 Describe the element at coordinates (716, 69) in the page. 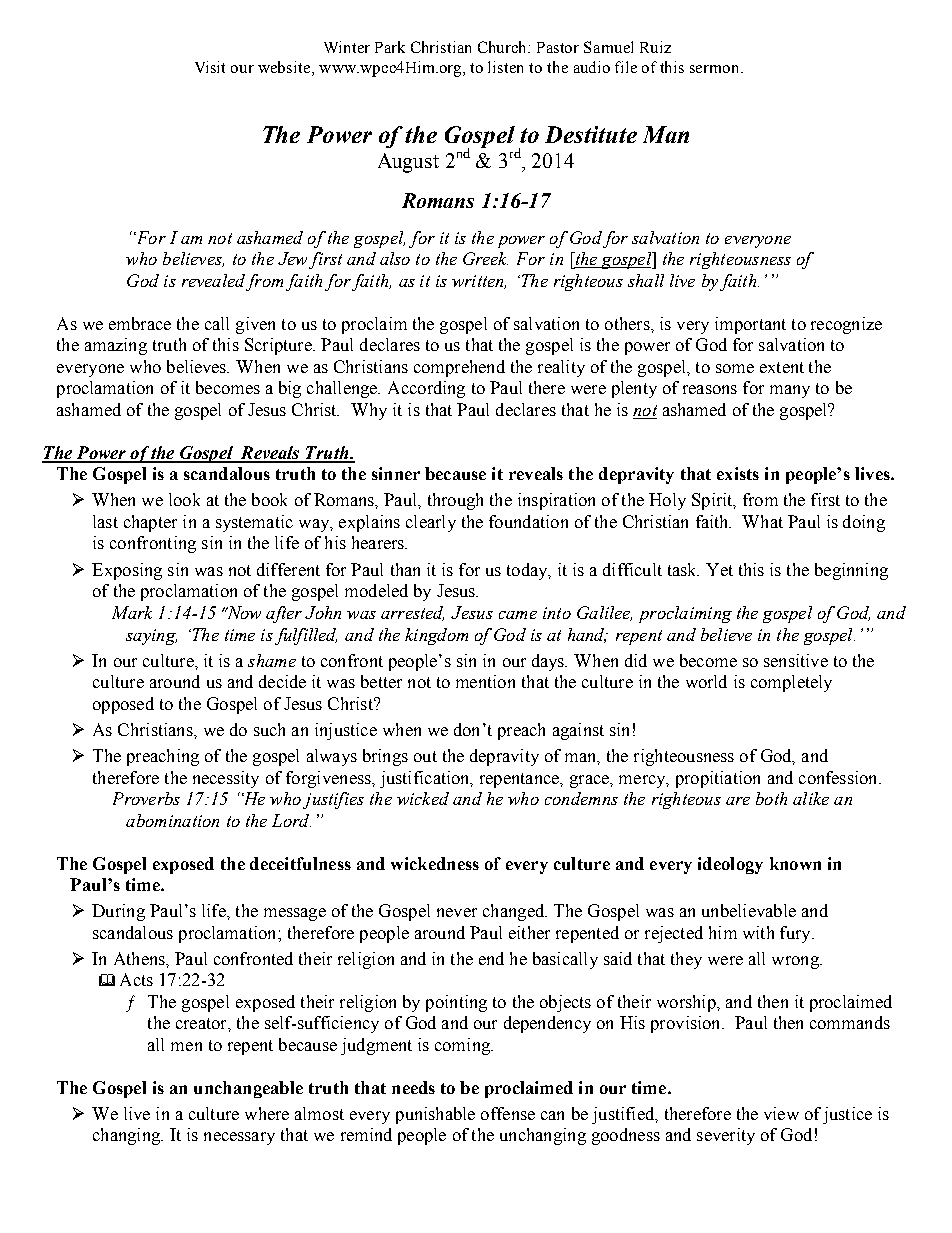

I see `sermon` at that location.
